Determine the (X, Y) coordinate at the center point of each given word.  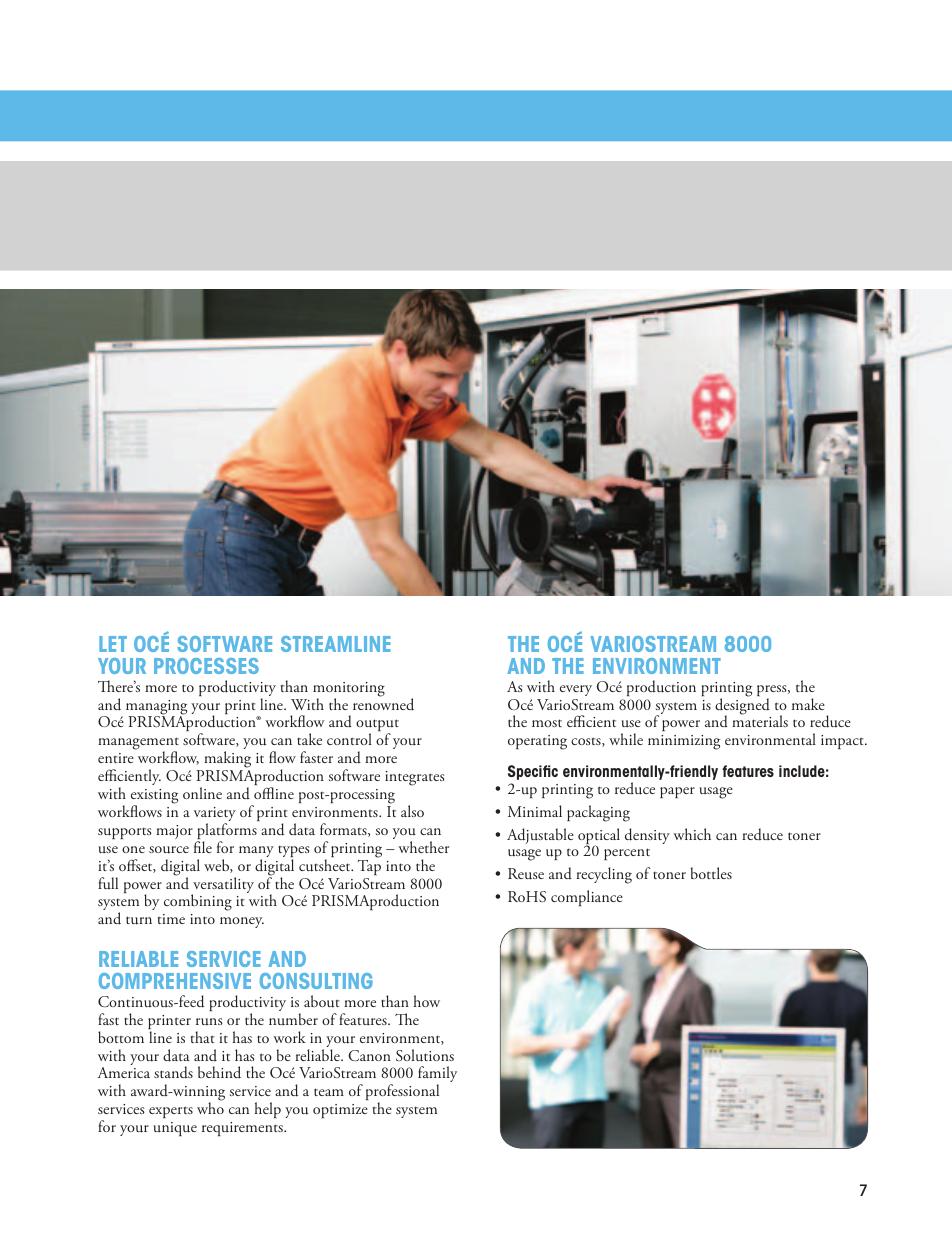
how (426, 1001)
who (210, 1108)
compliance (587, 898)
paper (677, 792)
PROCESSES (206, 666)
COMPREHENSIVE (175, 981)
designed (742, 706)
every (576, 690)
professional (402, 1094)
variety (215, 815)
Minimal (535, 811)
